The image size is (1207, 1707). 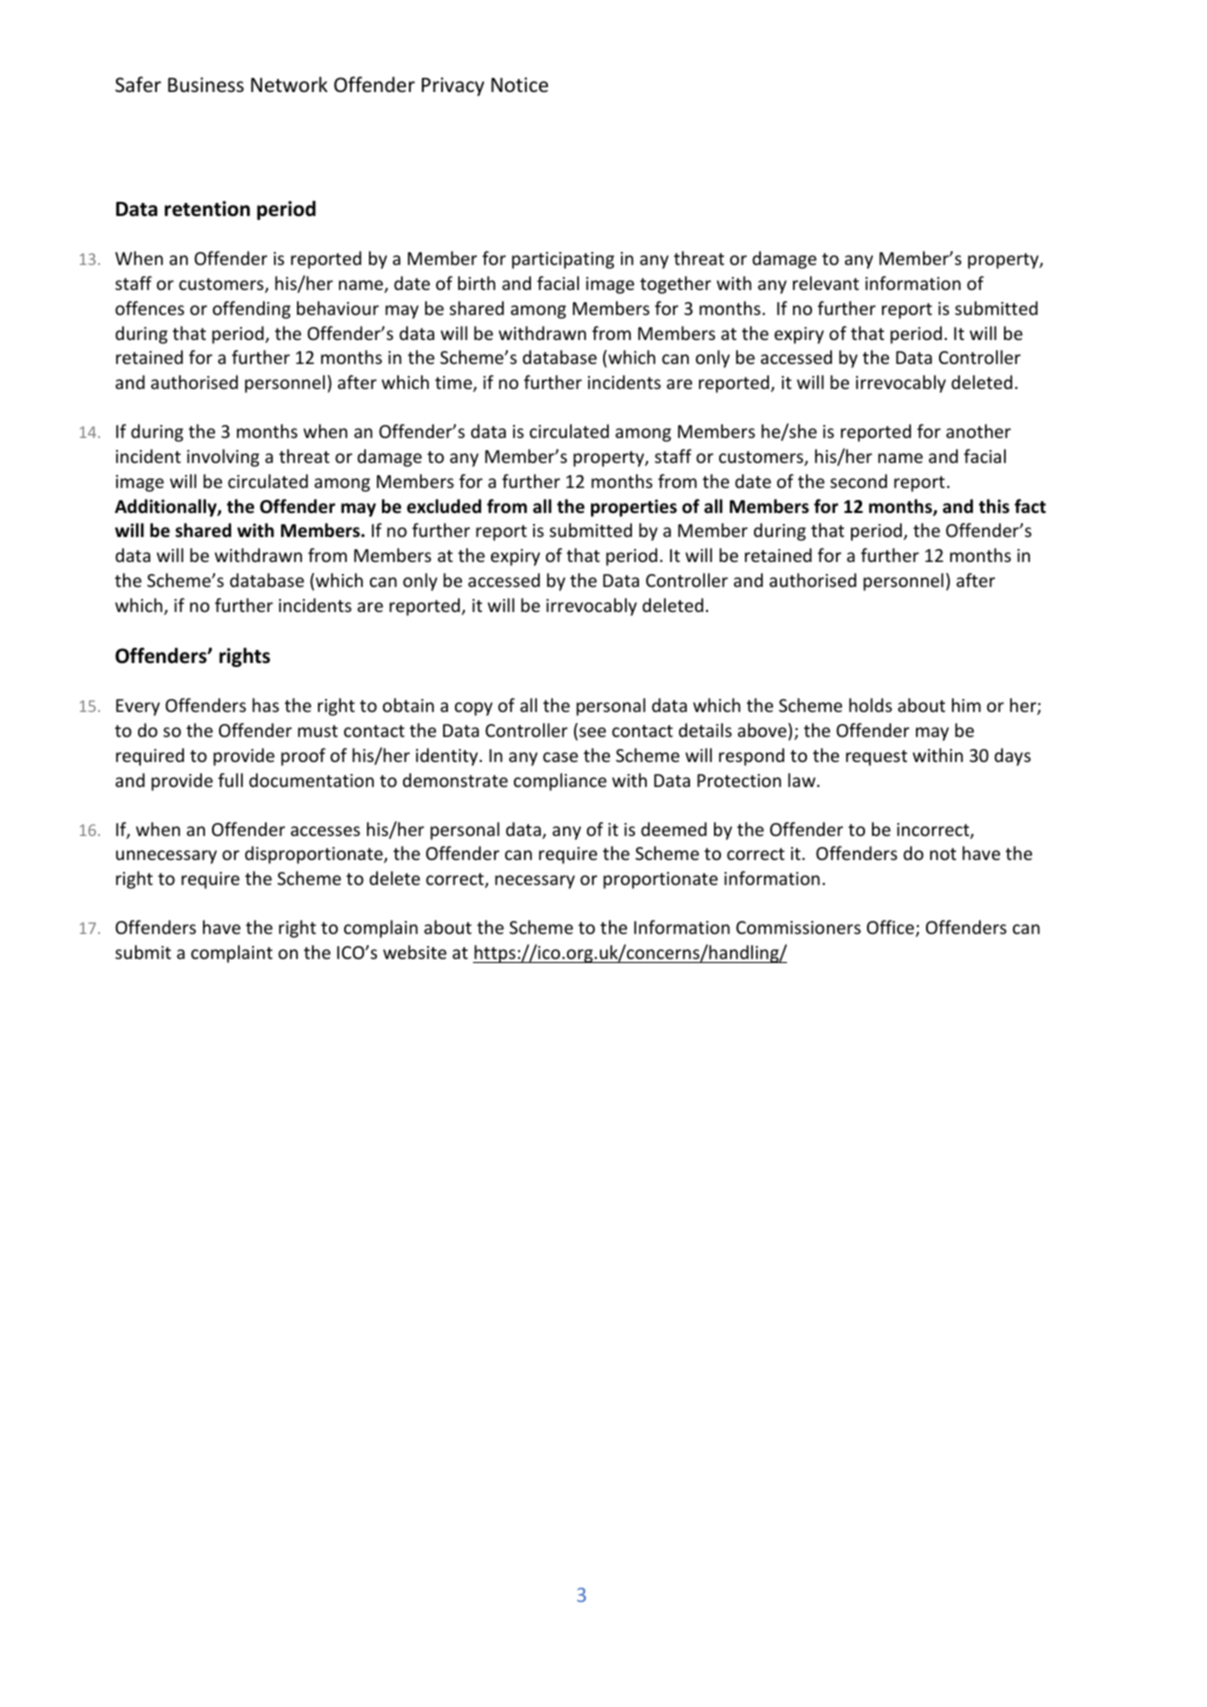 I want to click on properties, so click(x=634, y=508).
